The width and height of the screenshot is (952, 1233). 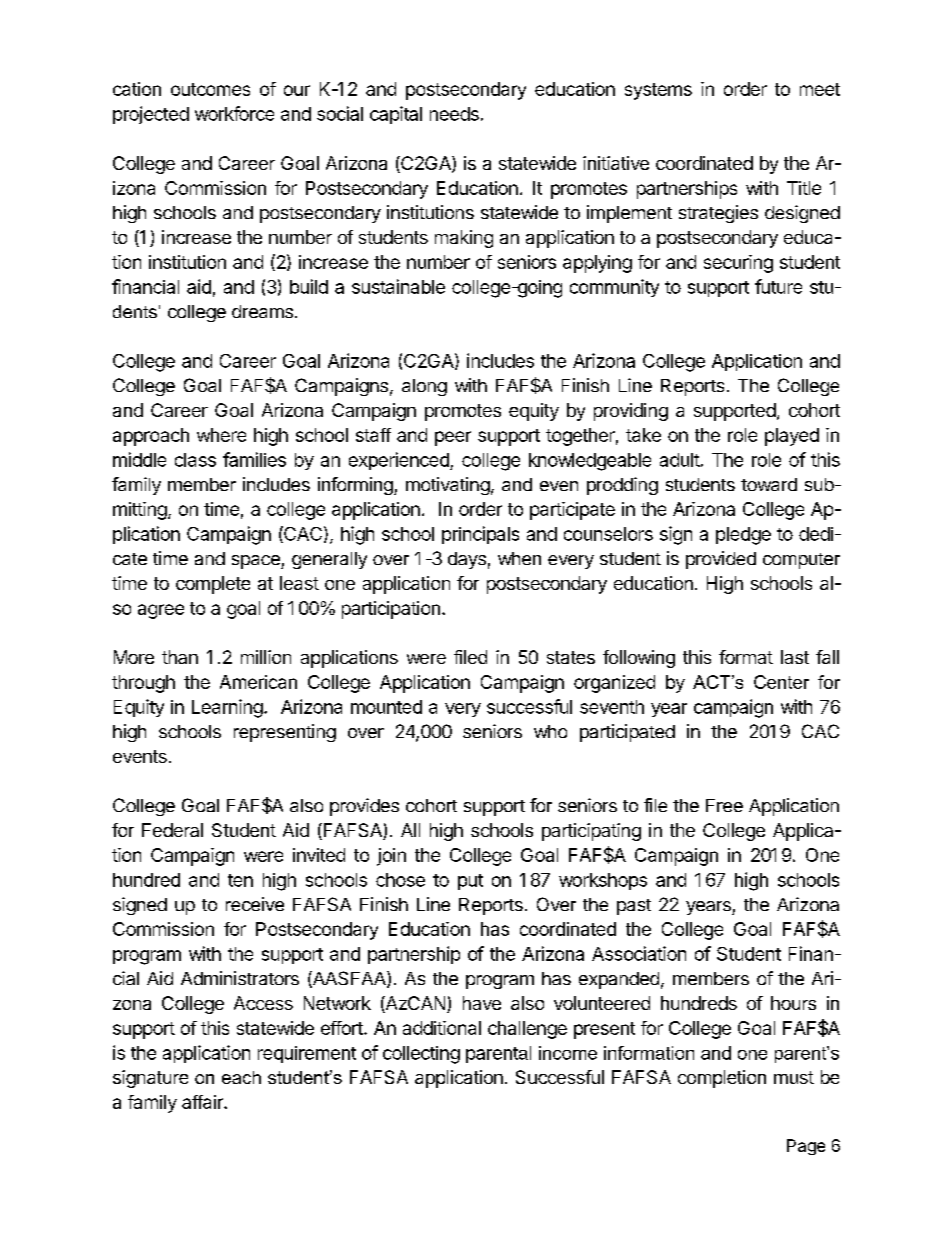 What do you see at coordinates (795, 657) in the screenshot?
I see `last` at bounding box center [795, 657].
